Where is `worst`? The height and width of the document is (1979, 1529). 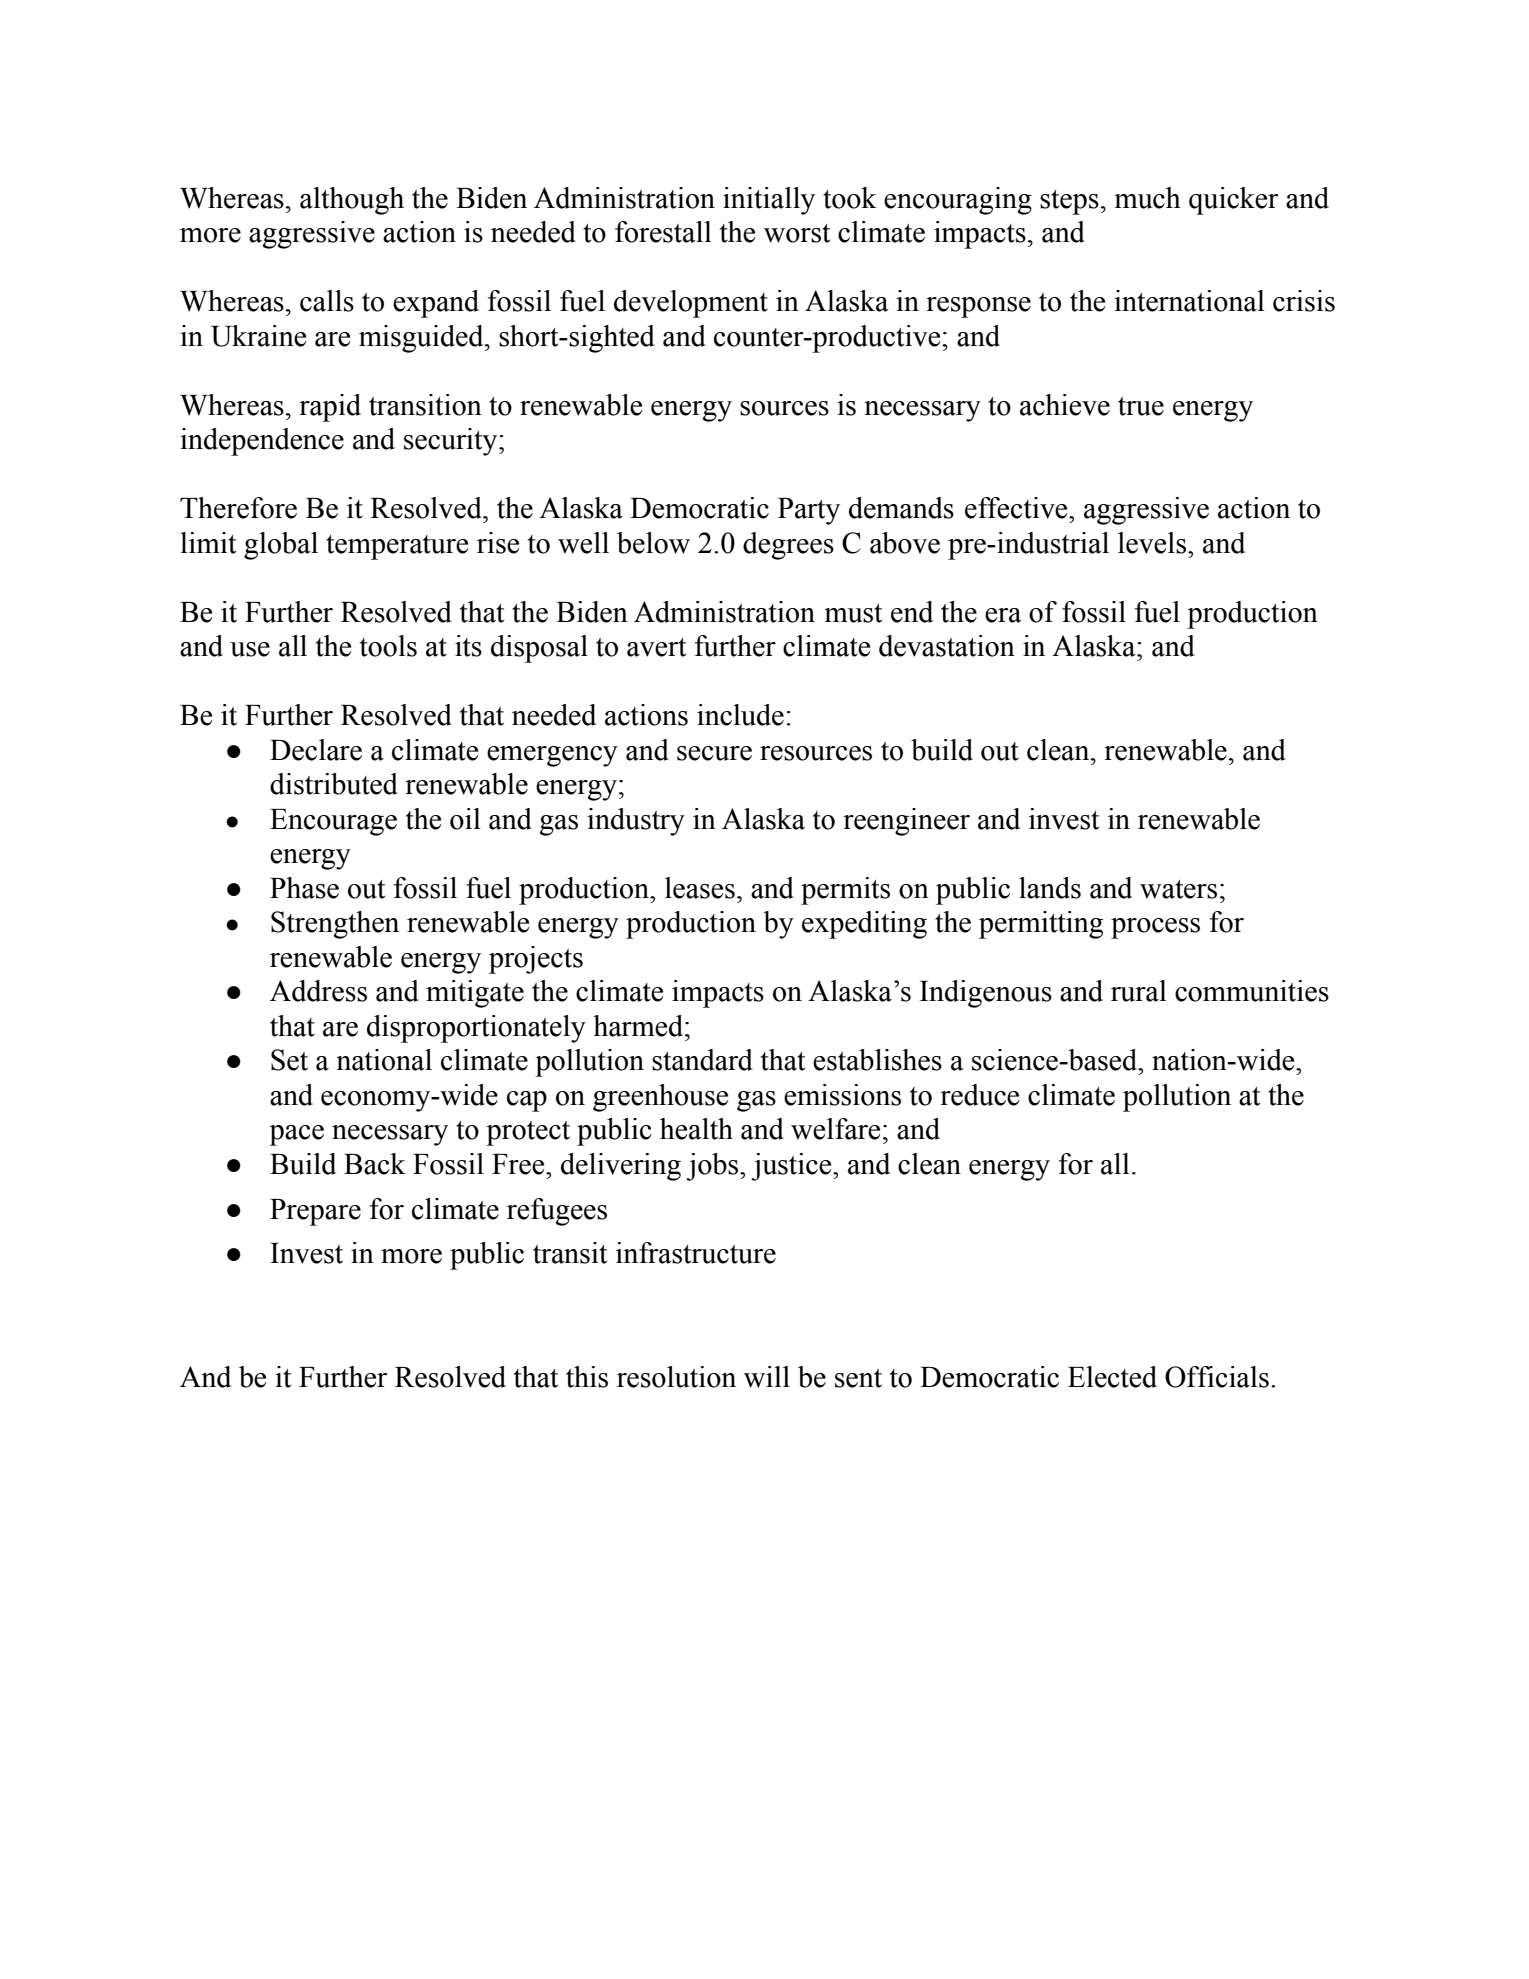 worst is located at coordinates (797, 233).
